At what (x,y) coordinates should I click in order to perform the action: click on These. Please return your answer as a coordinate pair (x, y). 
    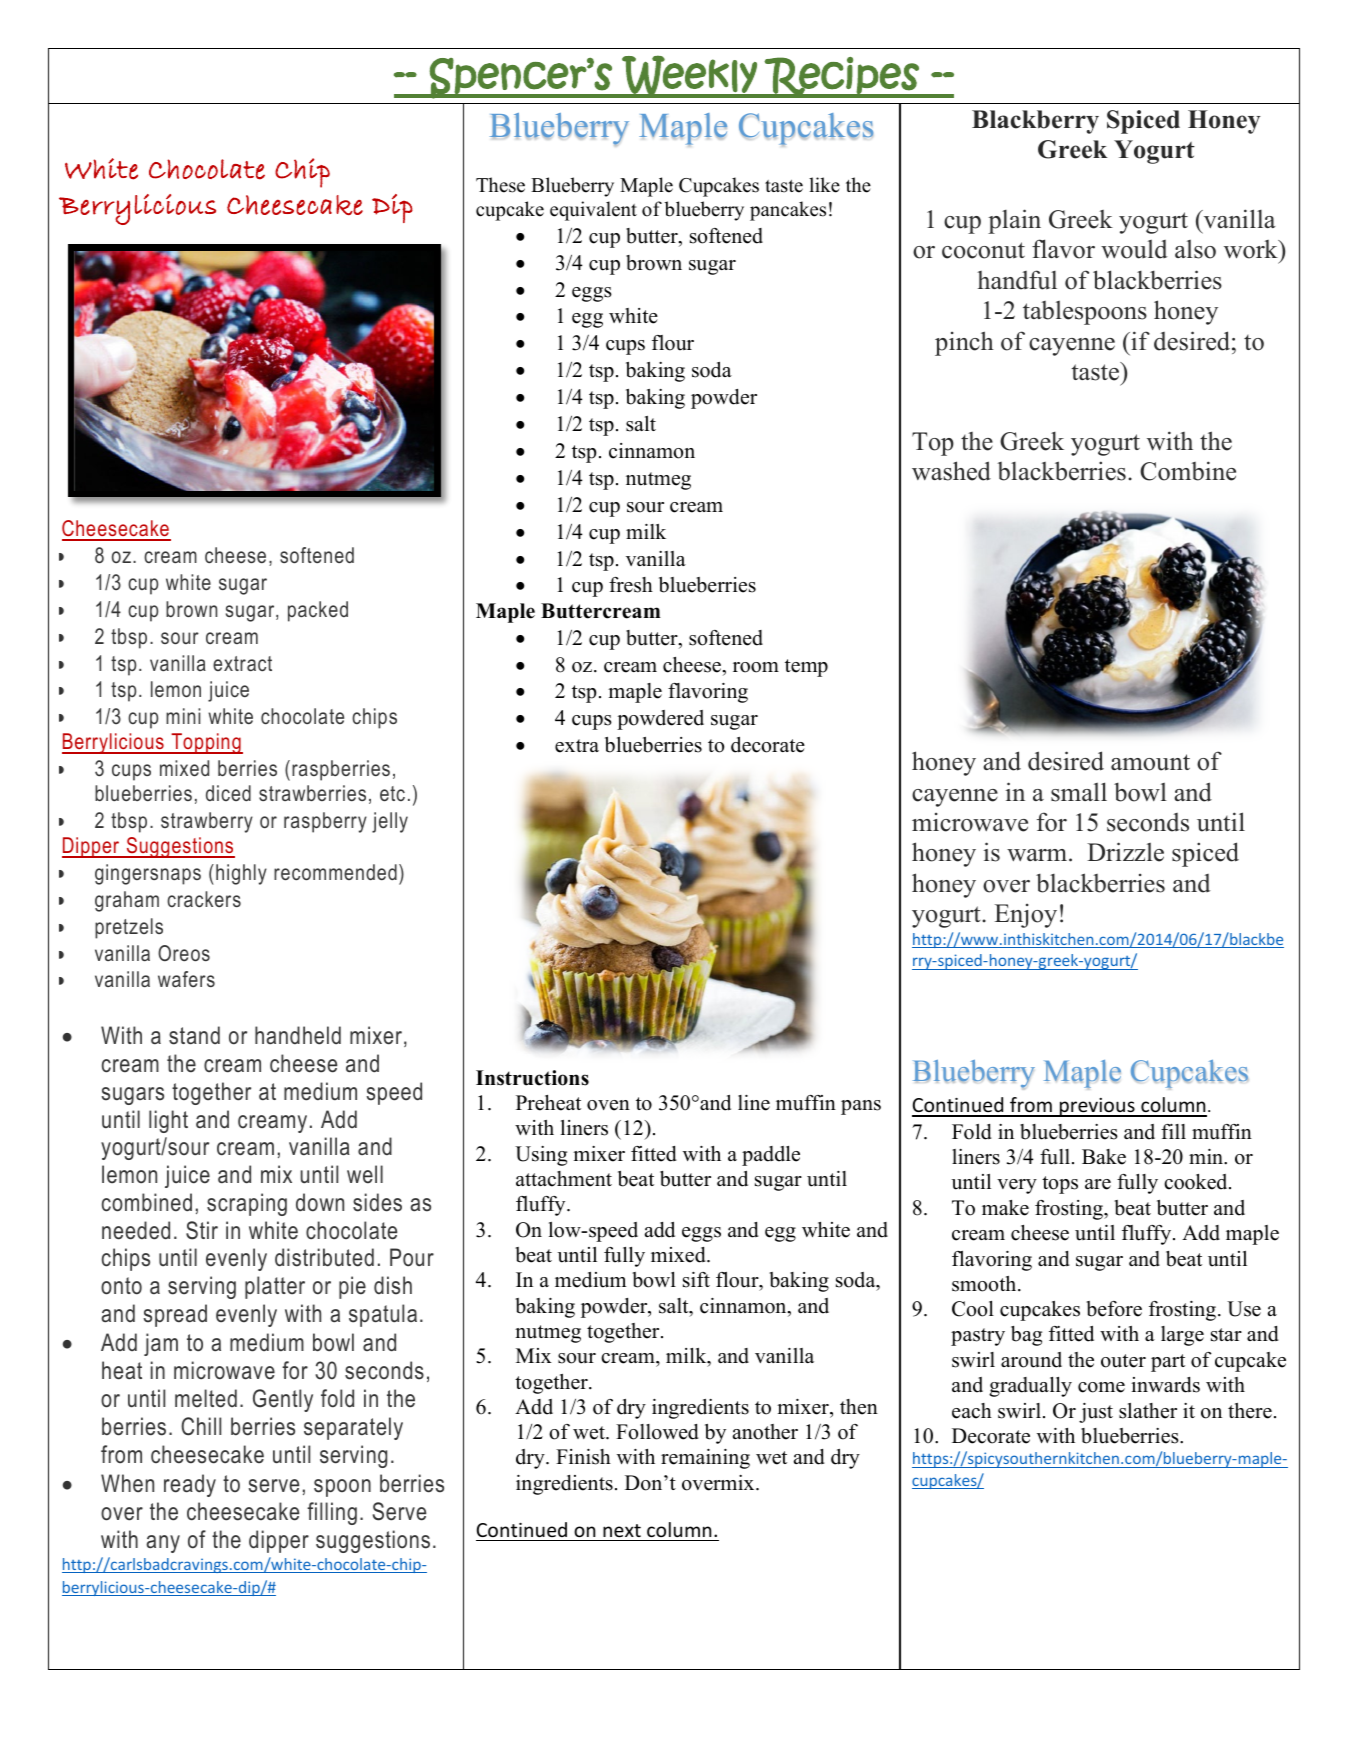
    Looking at the image, I should click on (500, 185).
